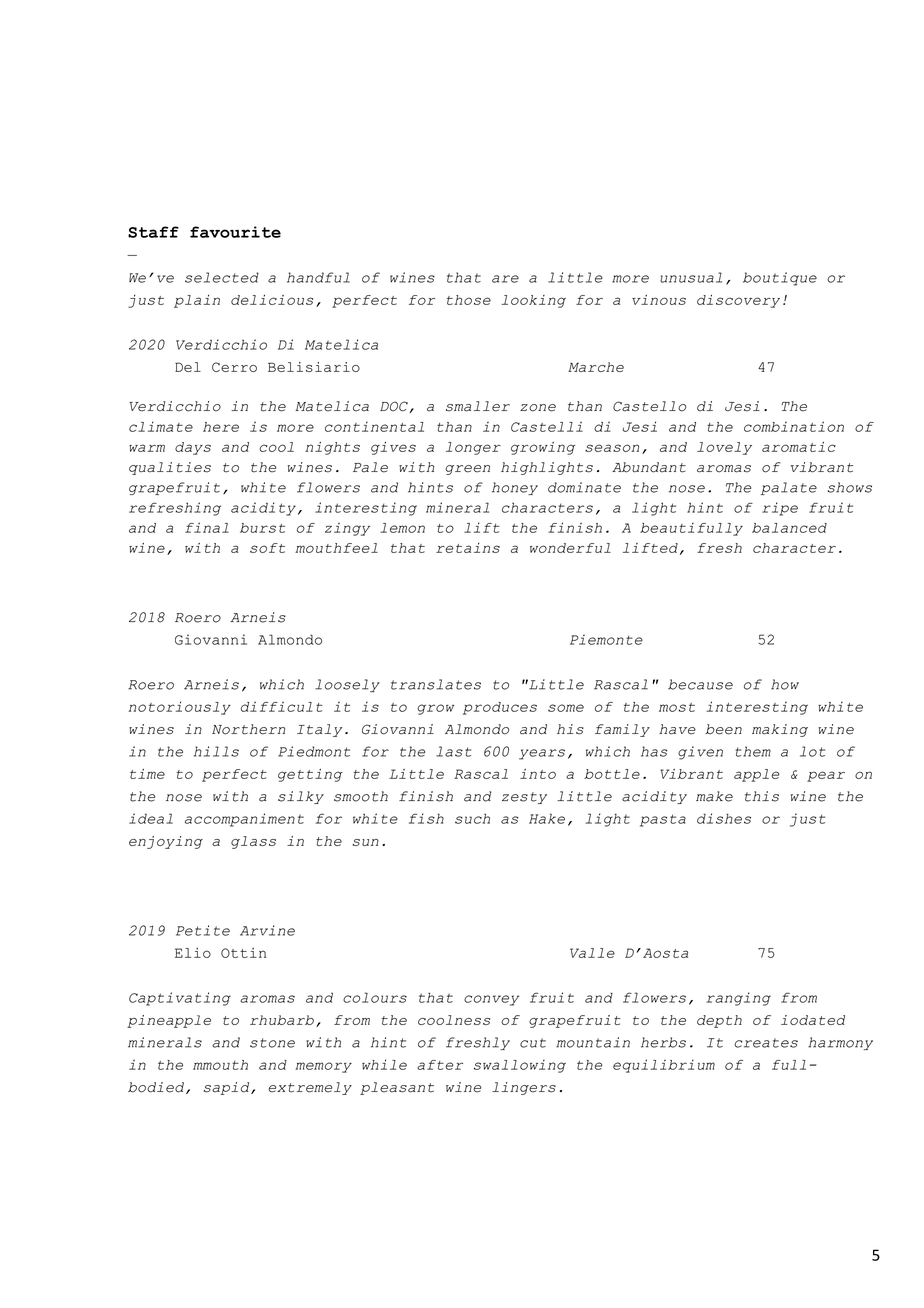 This image has width=924, height=1308. What do you see at coordinates (700, 684) in the image?
I see `because` at bounding box center [700, 684].
